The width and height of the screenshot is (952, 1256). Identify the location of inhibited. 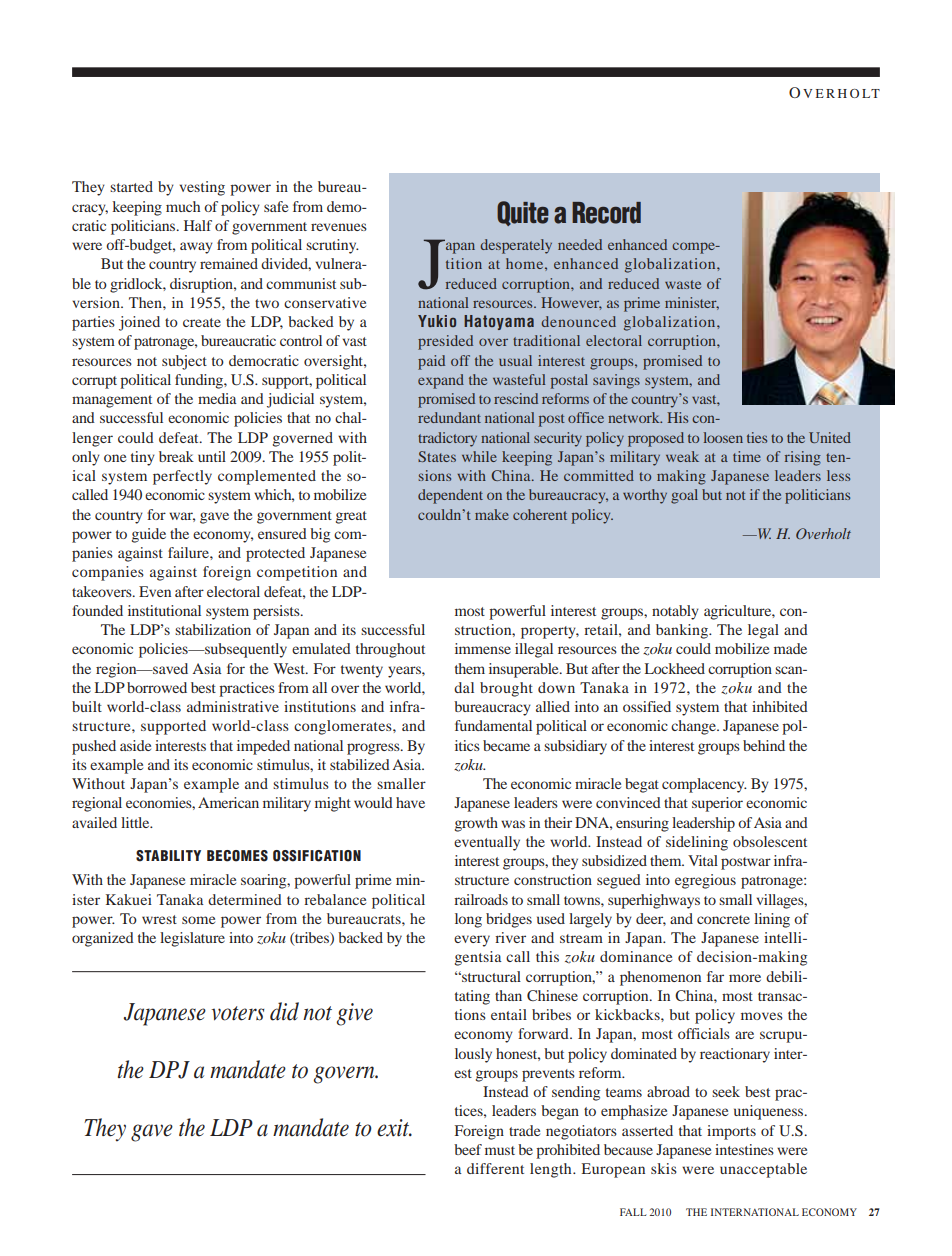
(780, 706).
